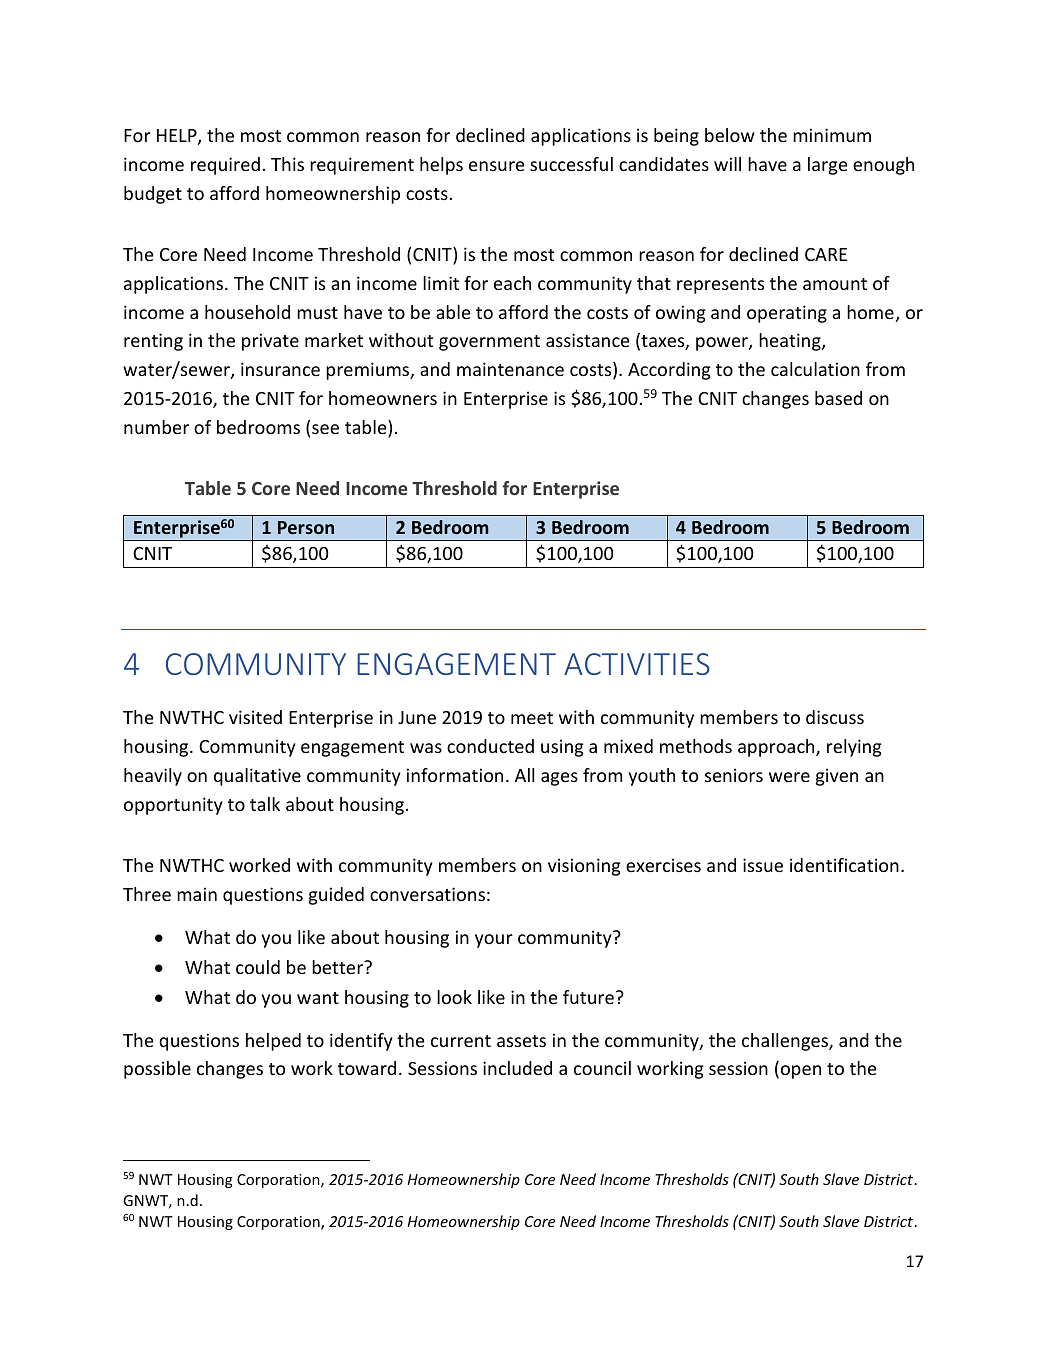  What do you see at coordinates (157, 1070) in the screenshot?
I see `possible` at bounding box center [157, 1070].
